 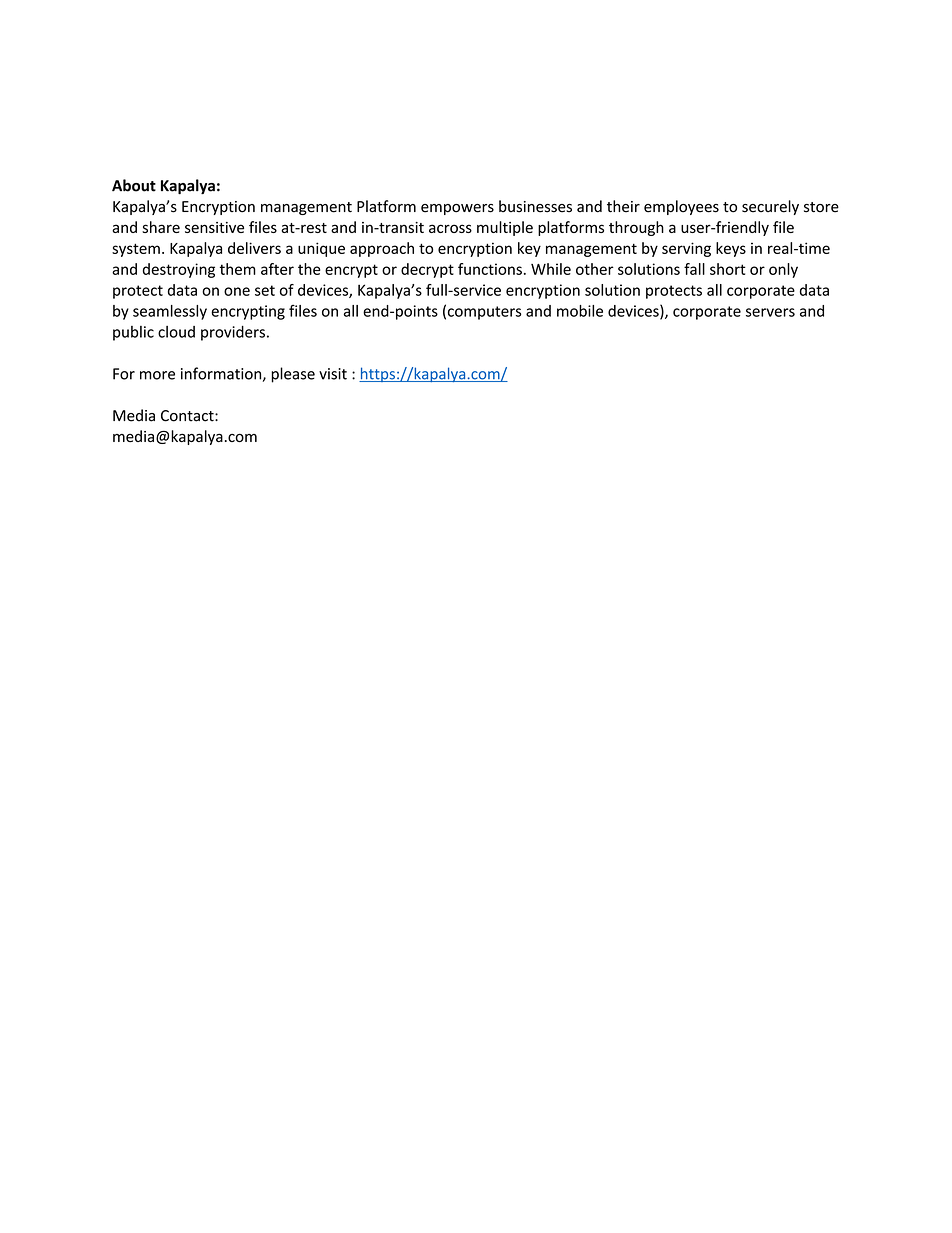 What do you see at coordinates (490, 269) in the screenshot?
I see `functions` at bounding box center [490, 269].
